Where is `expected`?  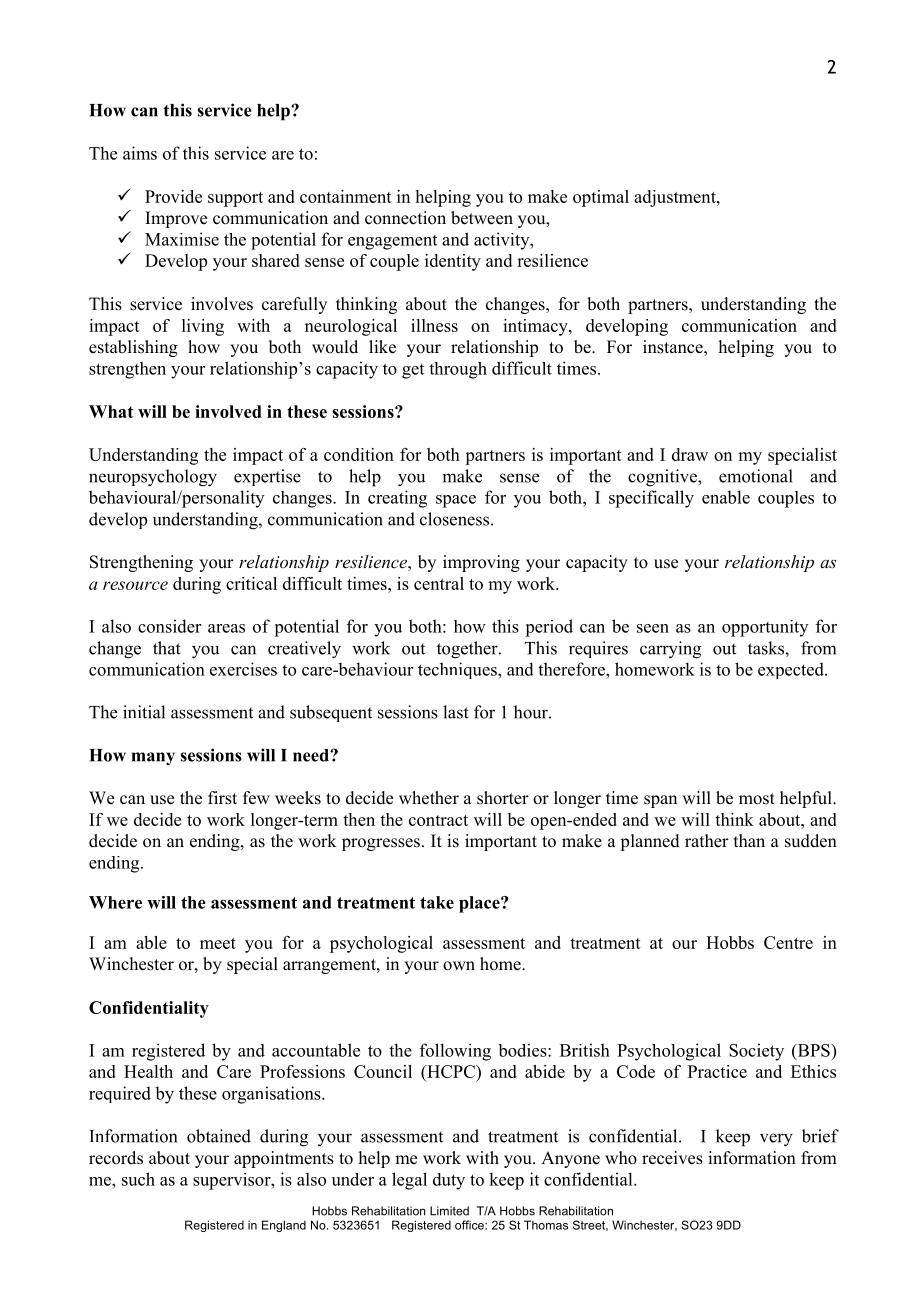
expected is located at coordinates (792, 670).
